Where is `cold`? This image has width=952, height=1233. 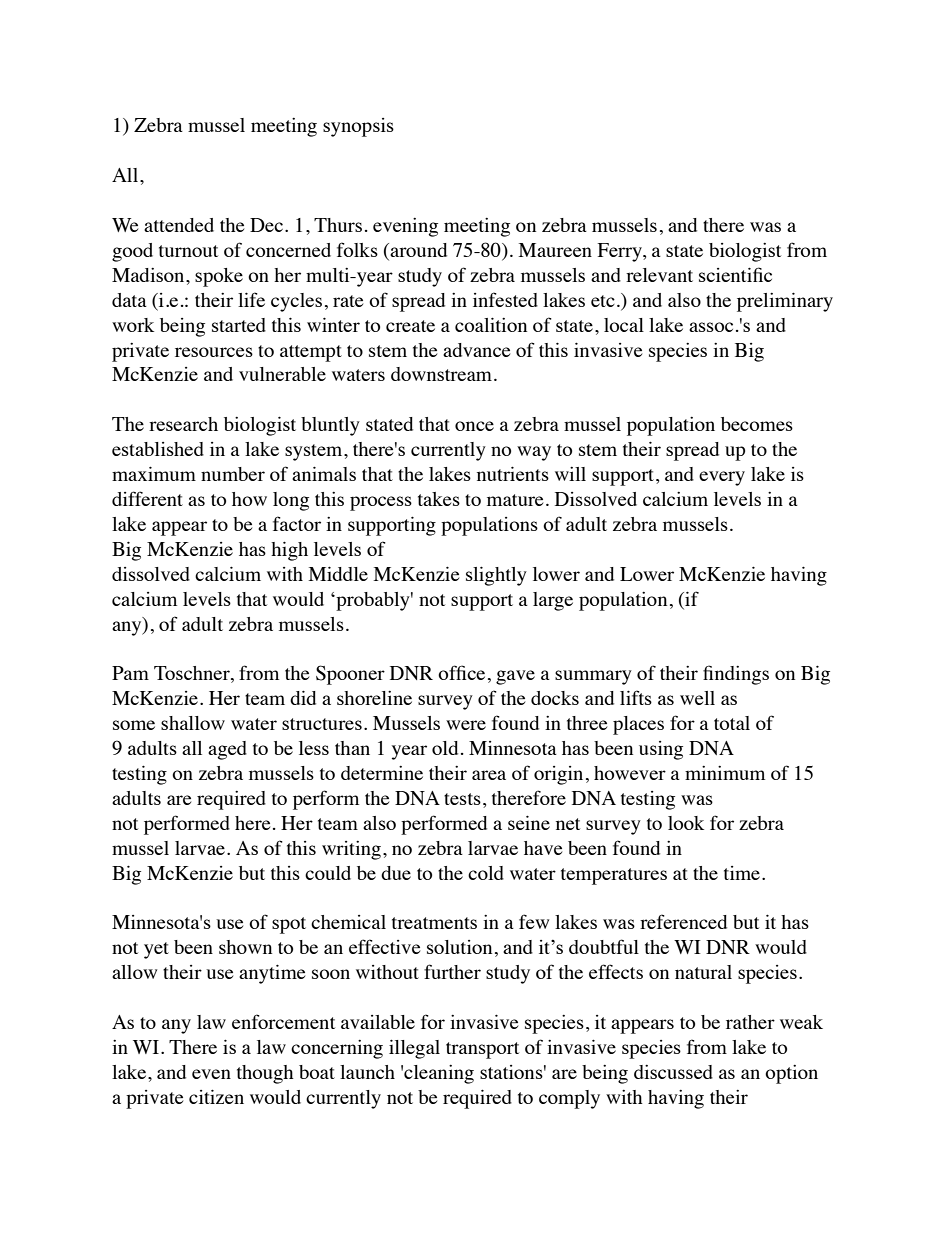
cold is located at coordinates (486, 873).
